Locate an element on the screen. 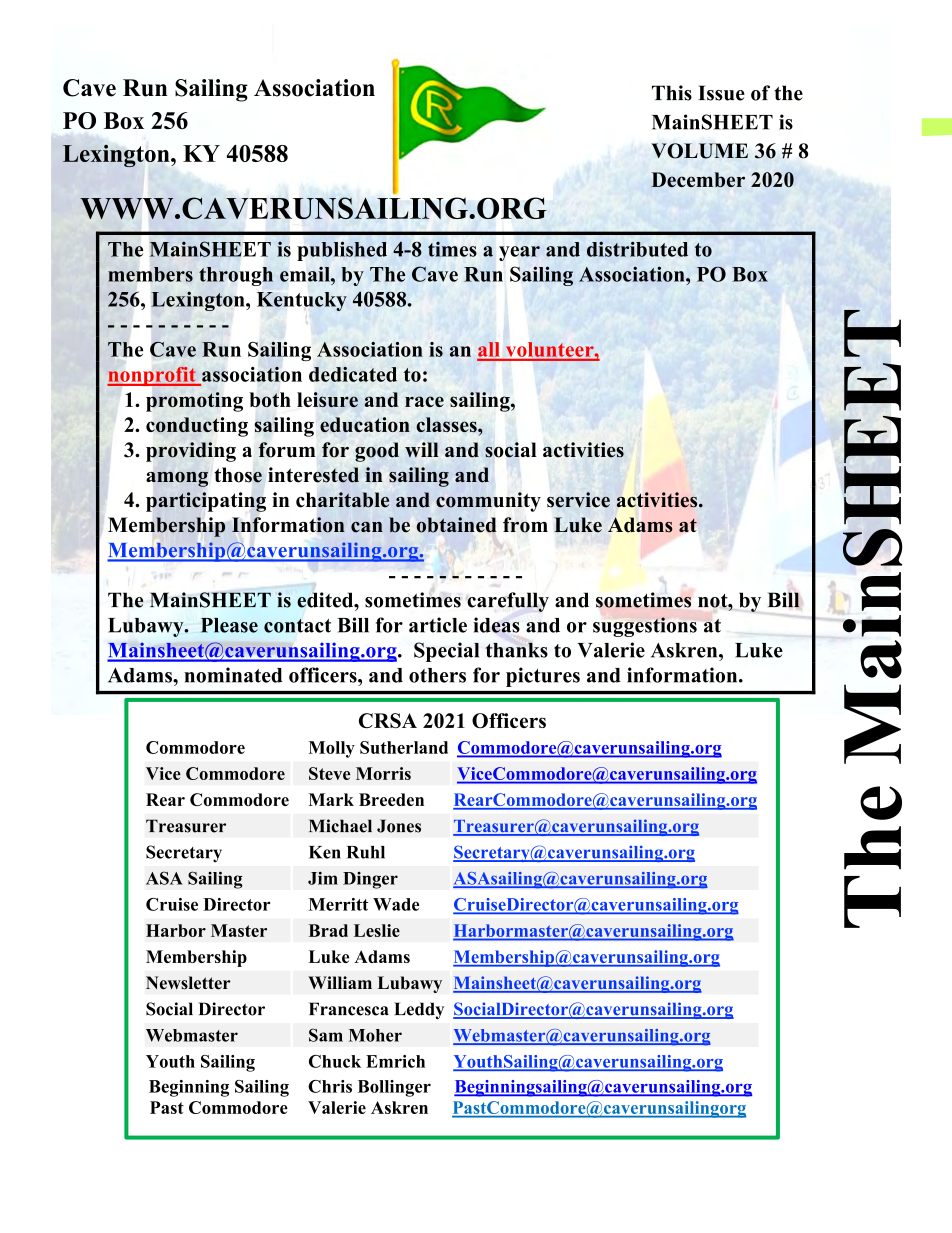  This is located at coordinates (672, 93).
